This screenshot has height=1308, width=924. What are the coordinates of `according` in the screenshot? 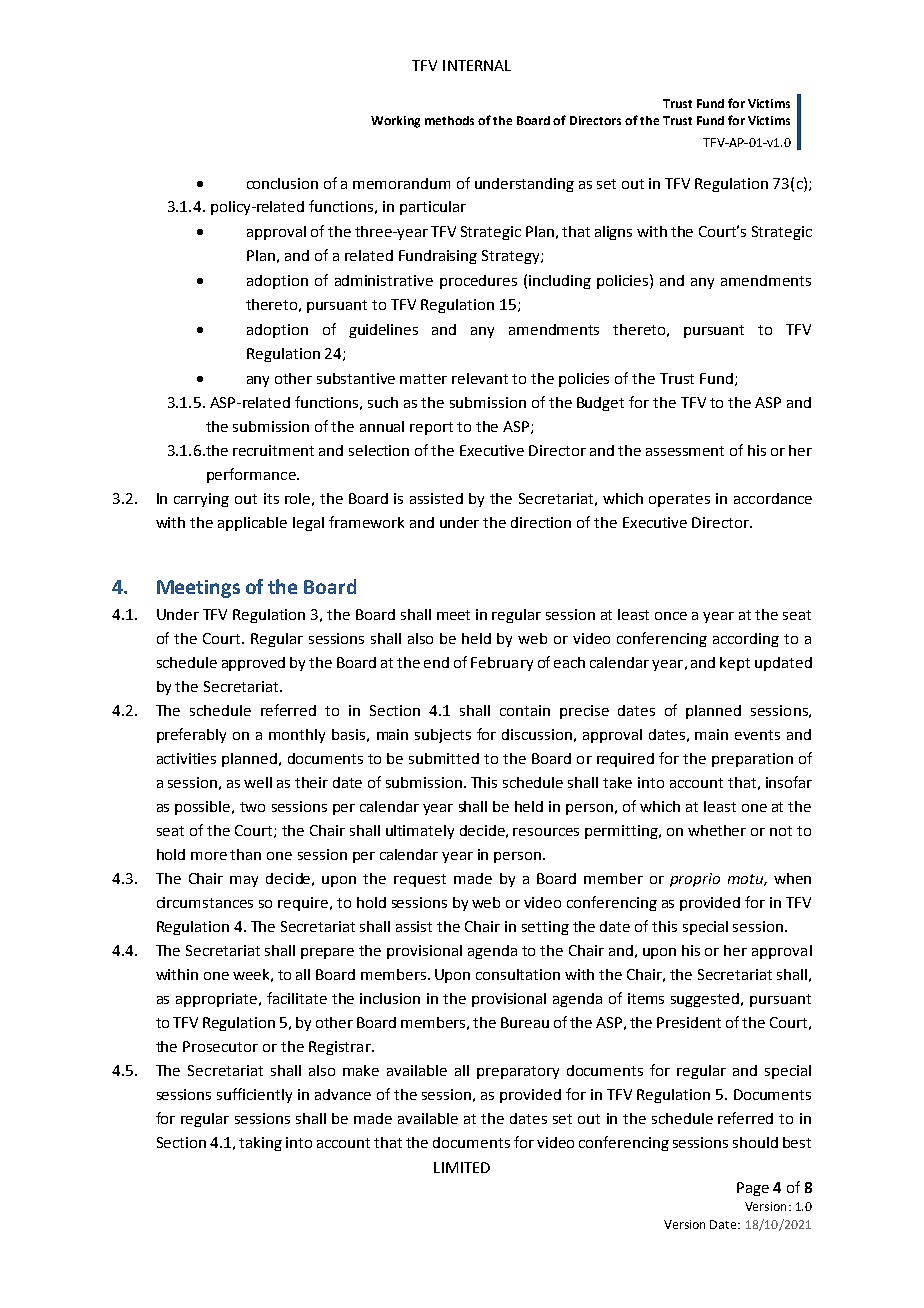 It's located at (746, 640).
